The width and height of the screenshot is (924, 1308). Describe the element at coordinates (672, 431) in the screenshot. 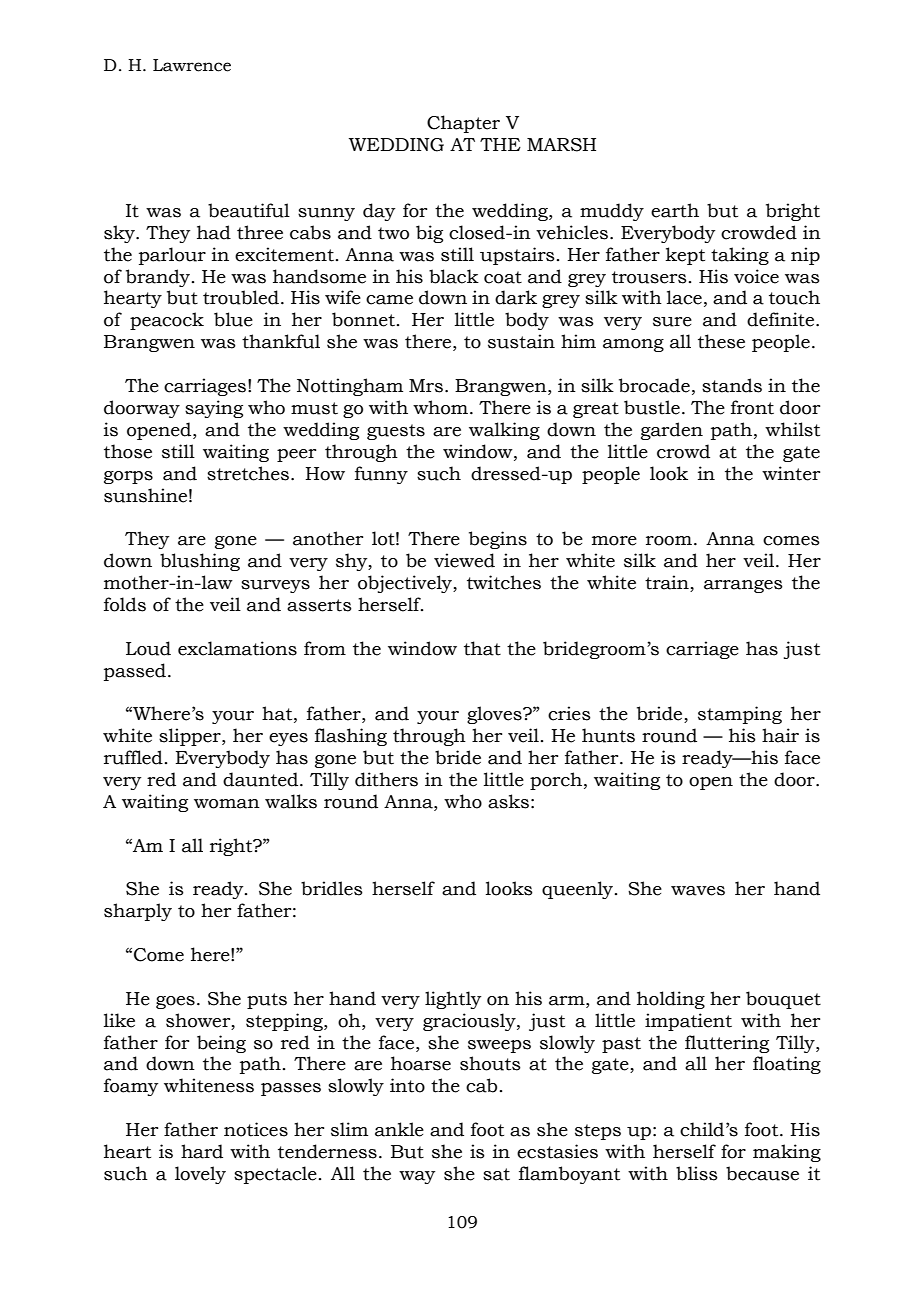

I see `garden` at that location.
